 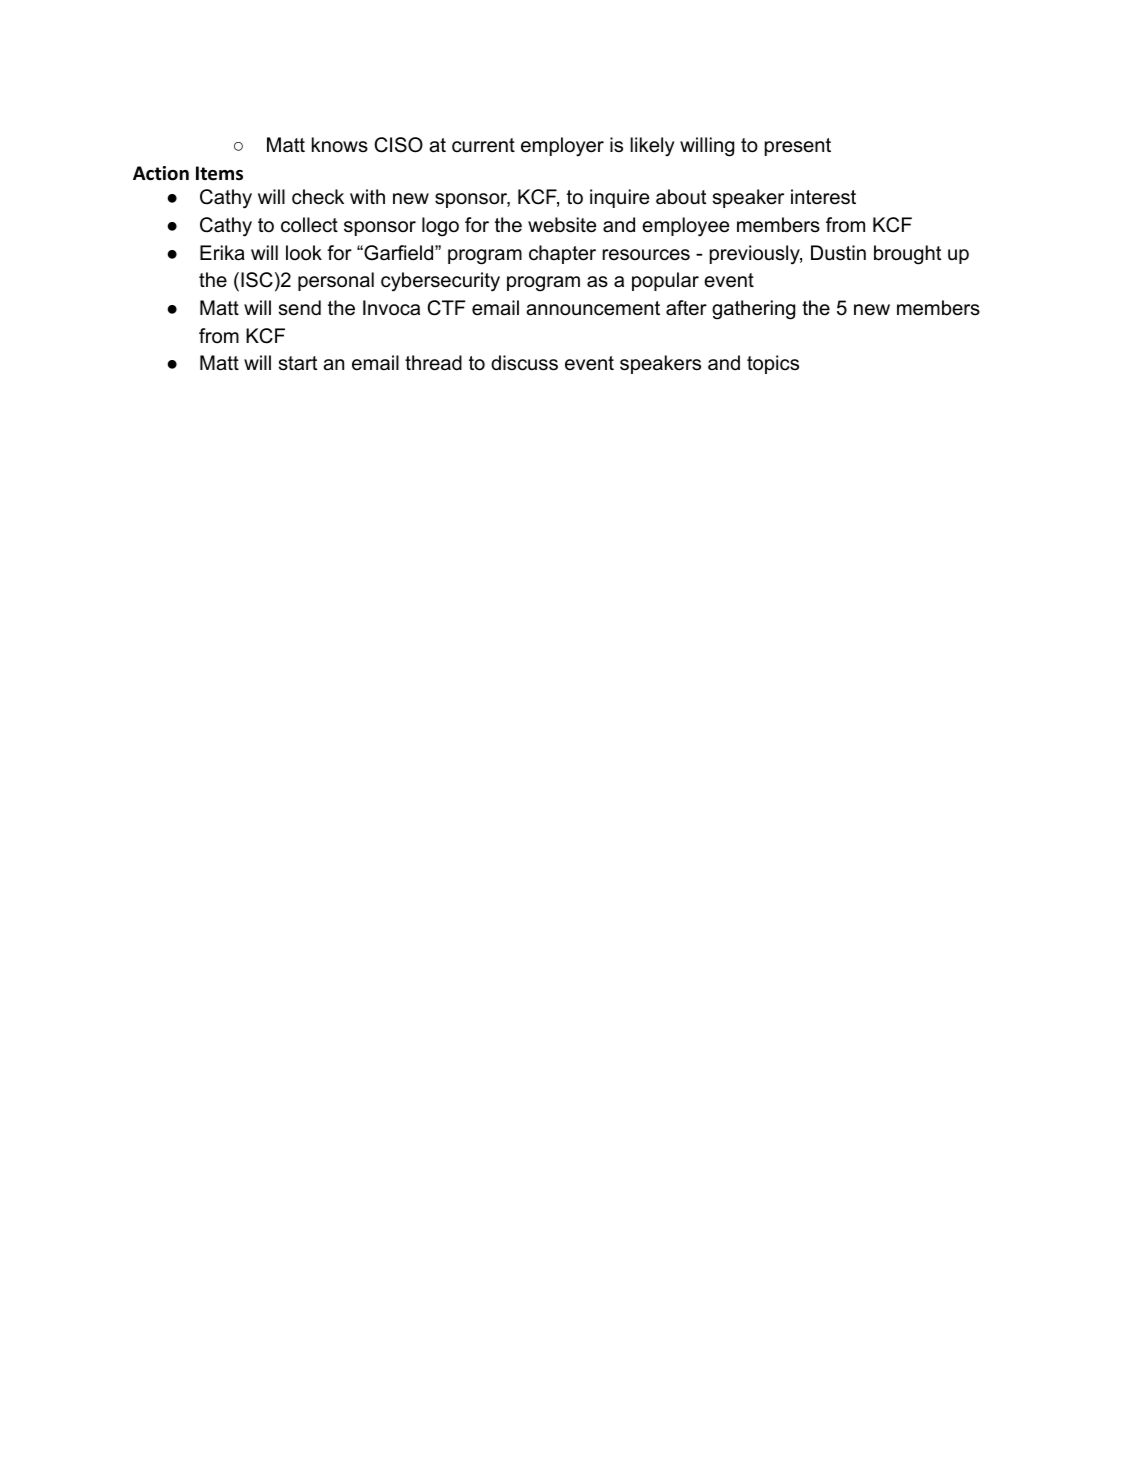 I want to click on send, so click(x=300, y=308).
